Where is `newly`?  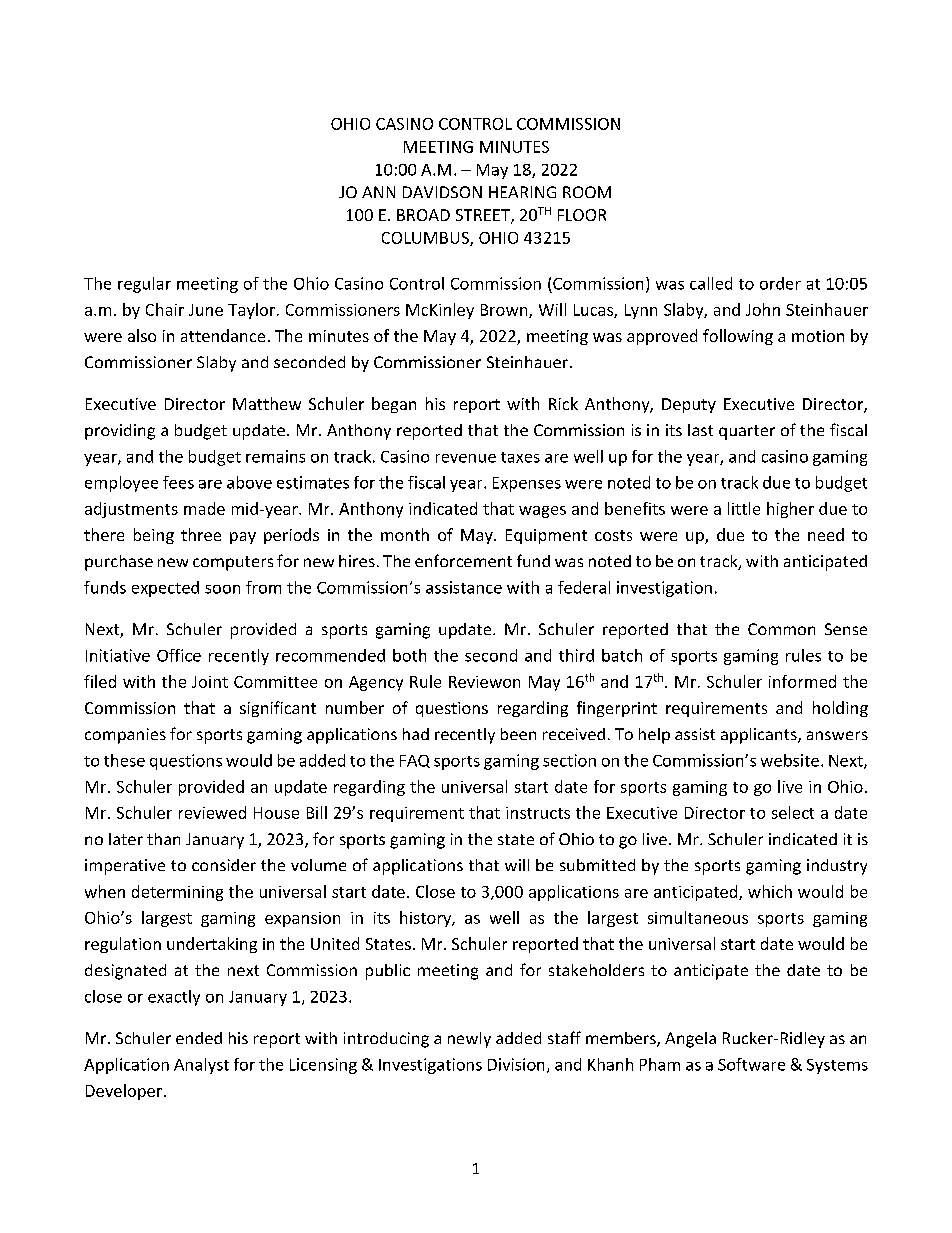 newly is located at coordinates (469, 1040).
